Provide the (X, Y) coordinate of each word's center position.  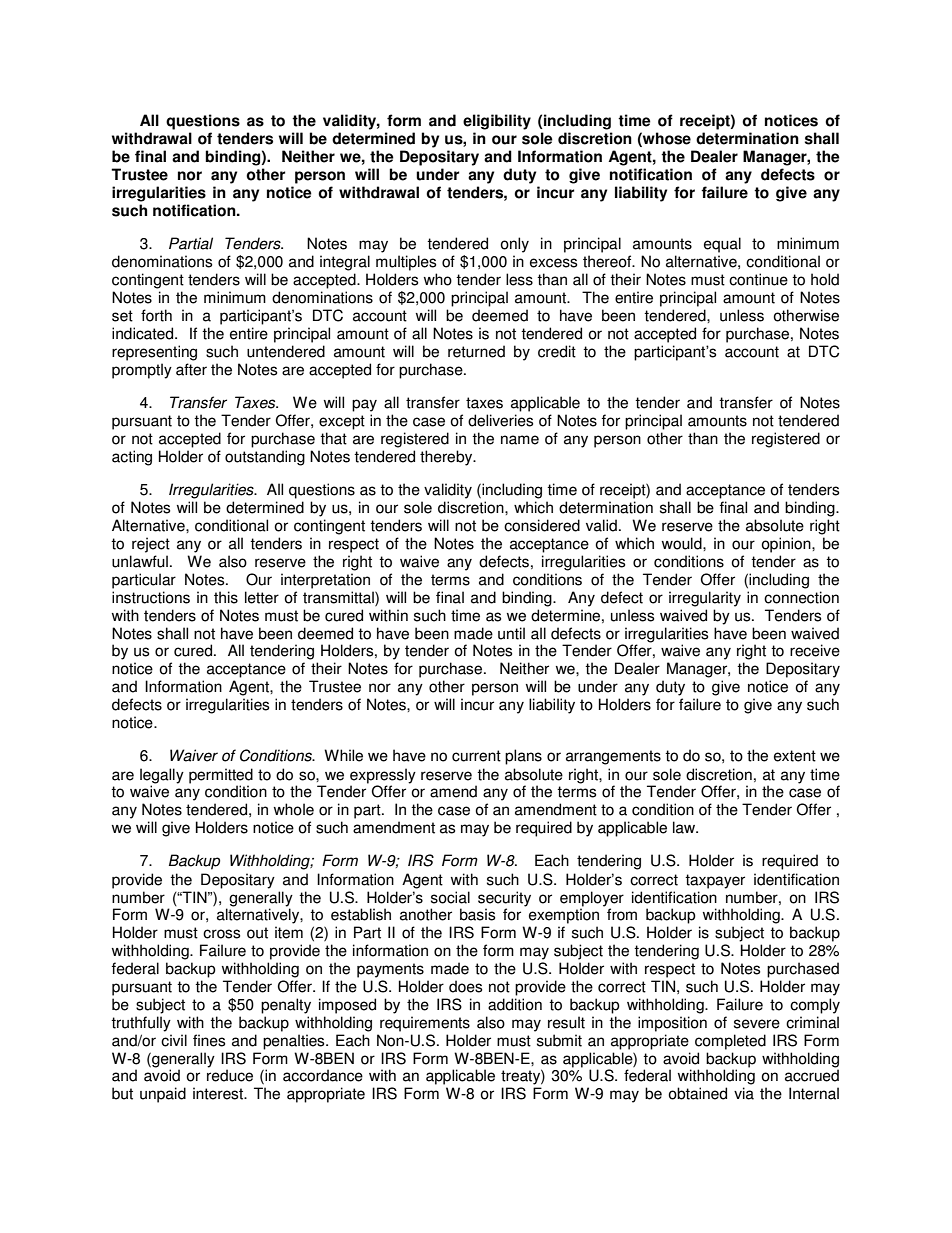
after (191, 369)
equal (722, 245)
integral (345, 263)
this (226, 597)
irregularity (705, 599)
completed (730, 1042)
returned (476, 351)
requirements (425, 1024)
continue (758, 279)
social (450, 897)
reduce (230, 1075)
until (511, 633)
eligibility (497, 122)
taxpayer (715, 881)
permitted (221, 776)
